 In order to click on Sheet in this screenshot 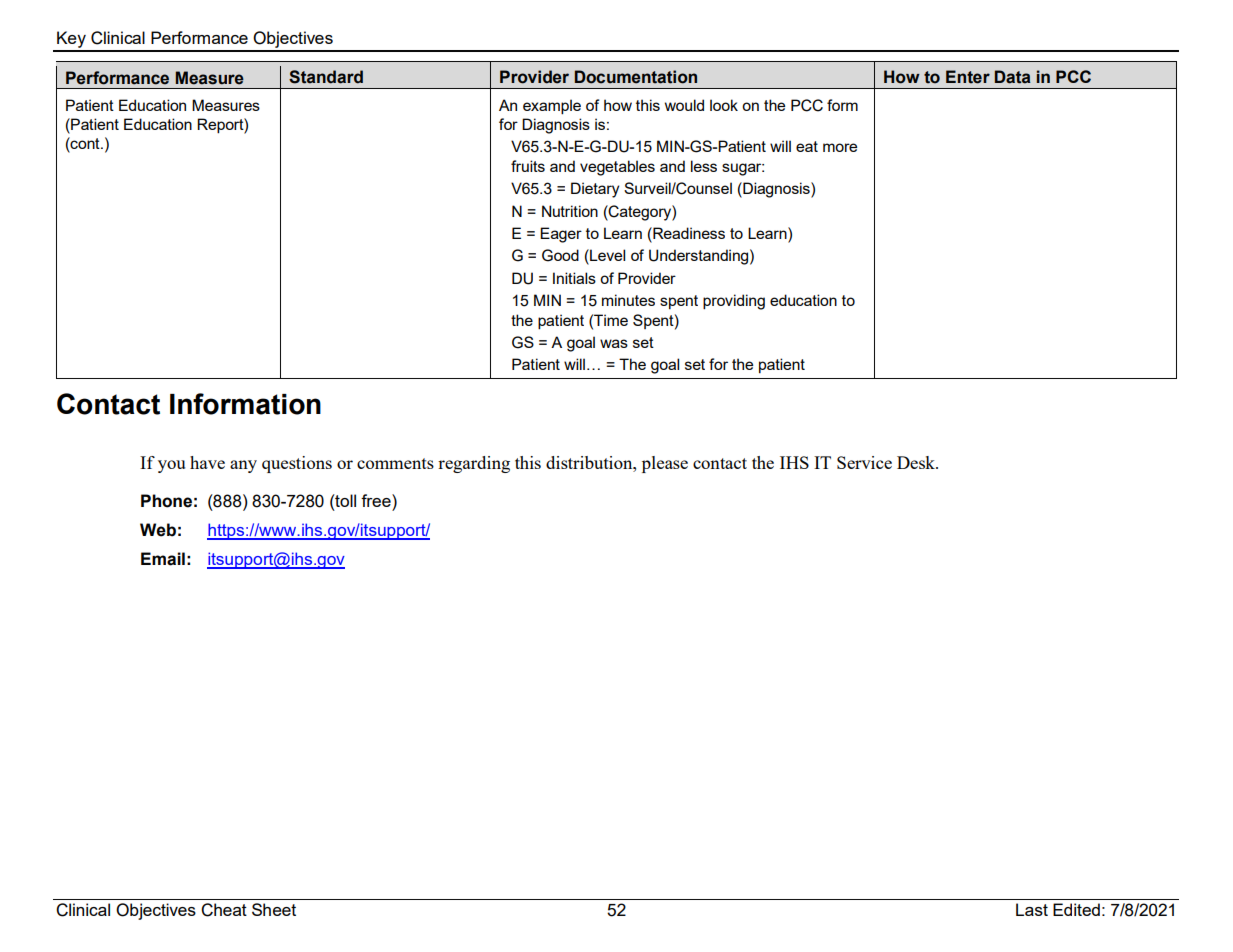, I will do `click(274, 909)`.
